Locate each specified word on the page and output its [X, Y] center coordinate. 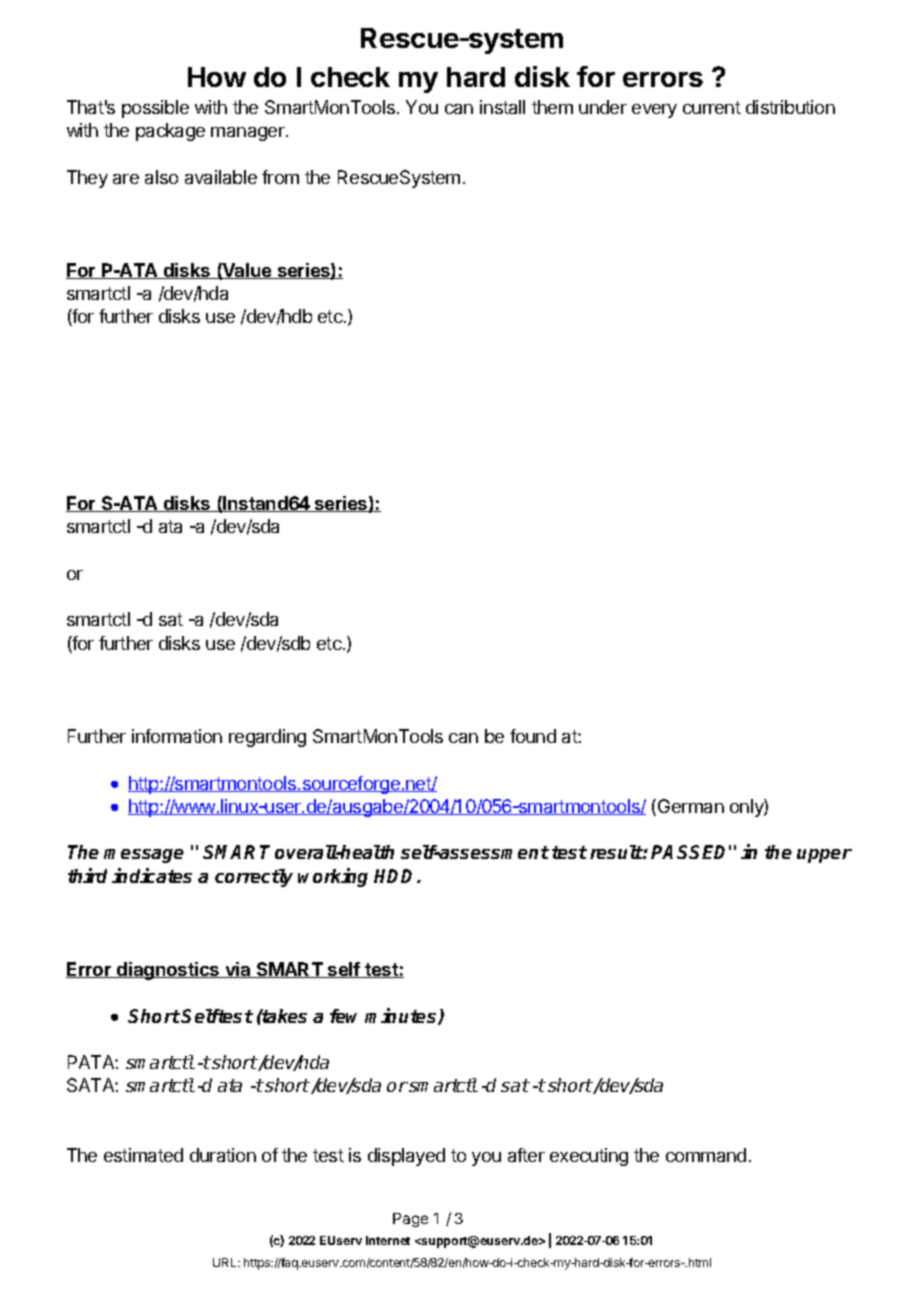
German [691, 806]
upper [824, 856]
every [654, 111]
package [170, 132]
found [533, 736]
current [712, 107]
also [161, 177]
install [502, 107]
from [280, 177]
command [706, 1155]
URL [226, 1262]
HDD [396, 876]
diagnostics [168, 971]
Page [410, 1220]
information [177, 736]
